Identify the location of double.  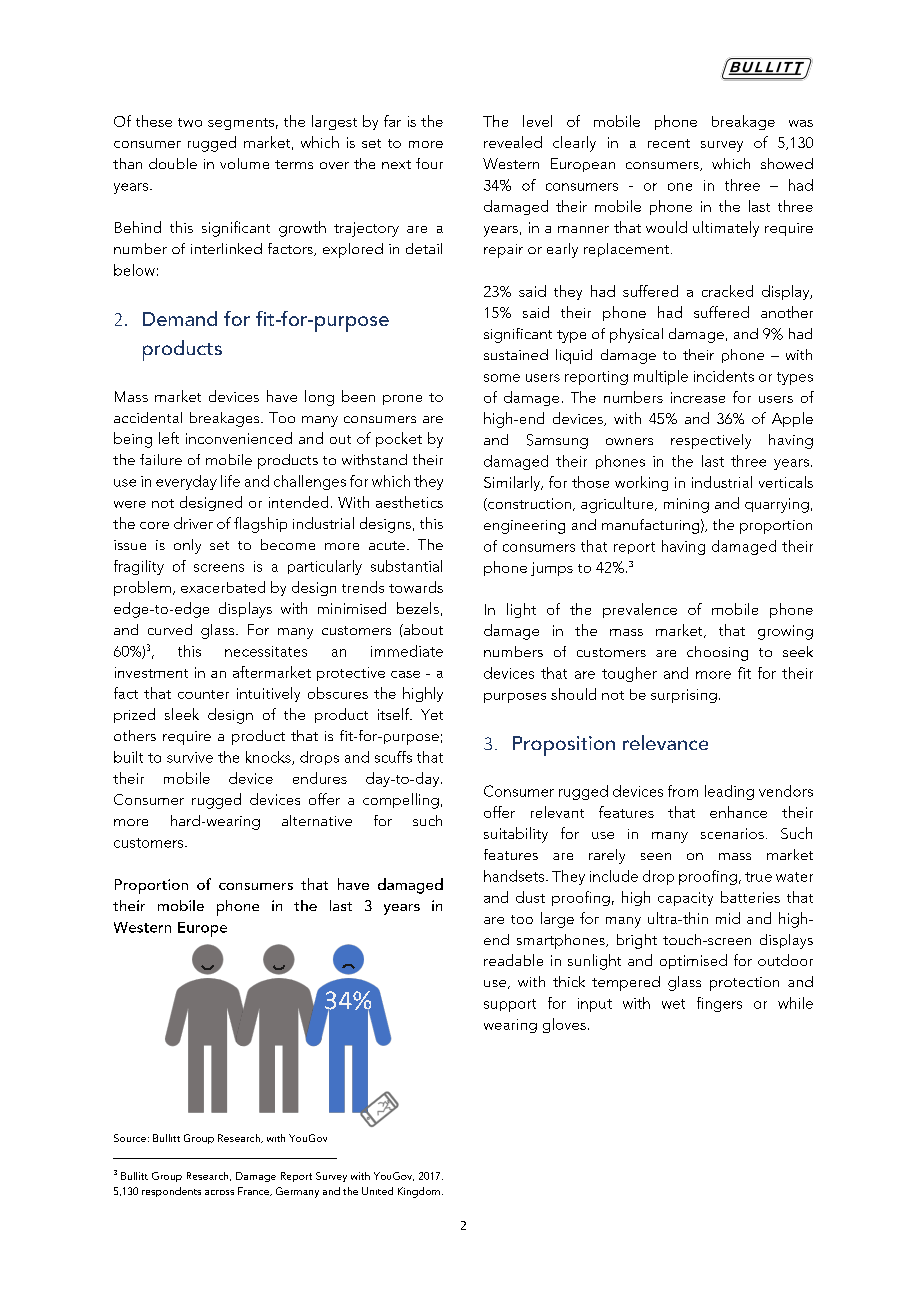
(173, 163).
